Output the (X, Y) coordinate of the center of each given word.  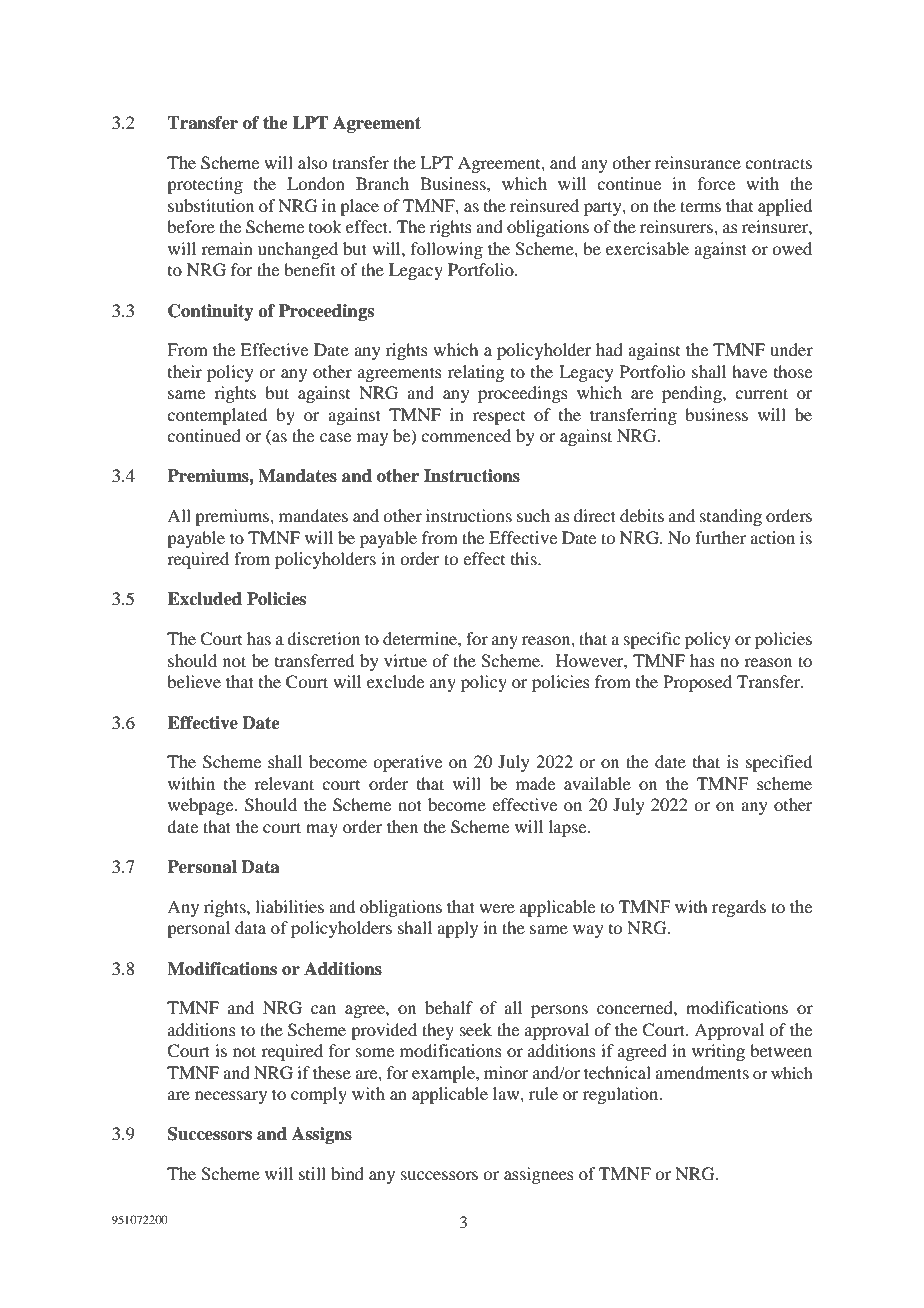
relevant (284, 783)
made (535, 783)
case (335, 437)
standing (731, 517)
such (533, 515)
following (447, 250)
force (716, 183)
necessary (231, 1097)
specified (779, 763)
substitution (211, 205)
